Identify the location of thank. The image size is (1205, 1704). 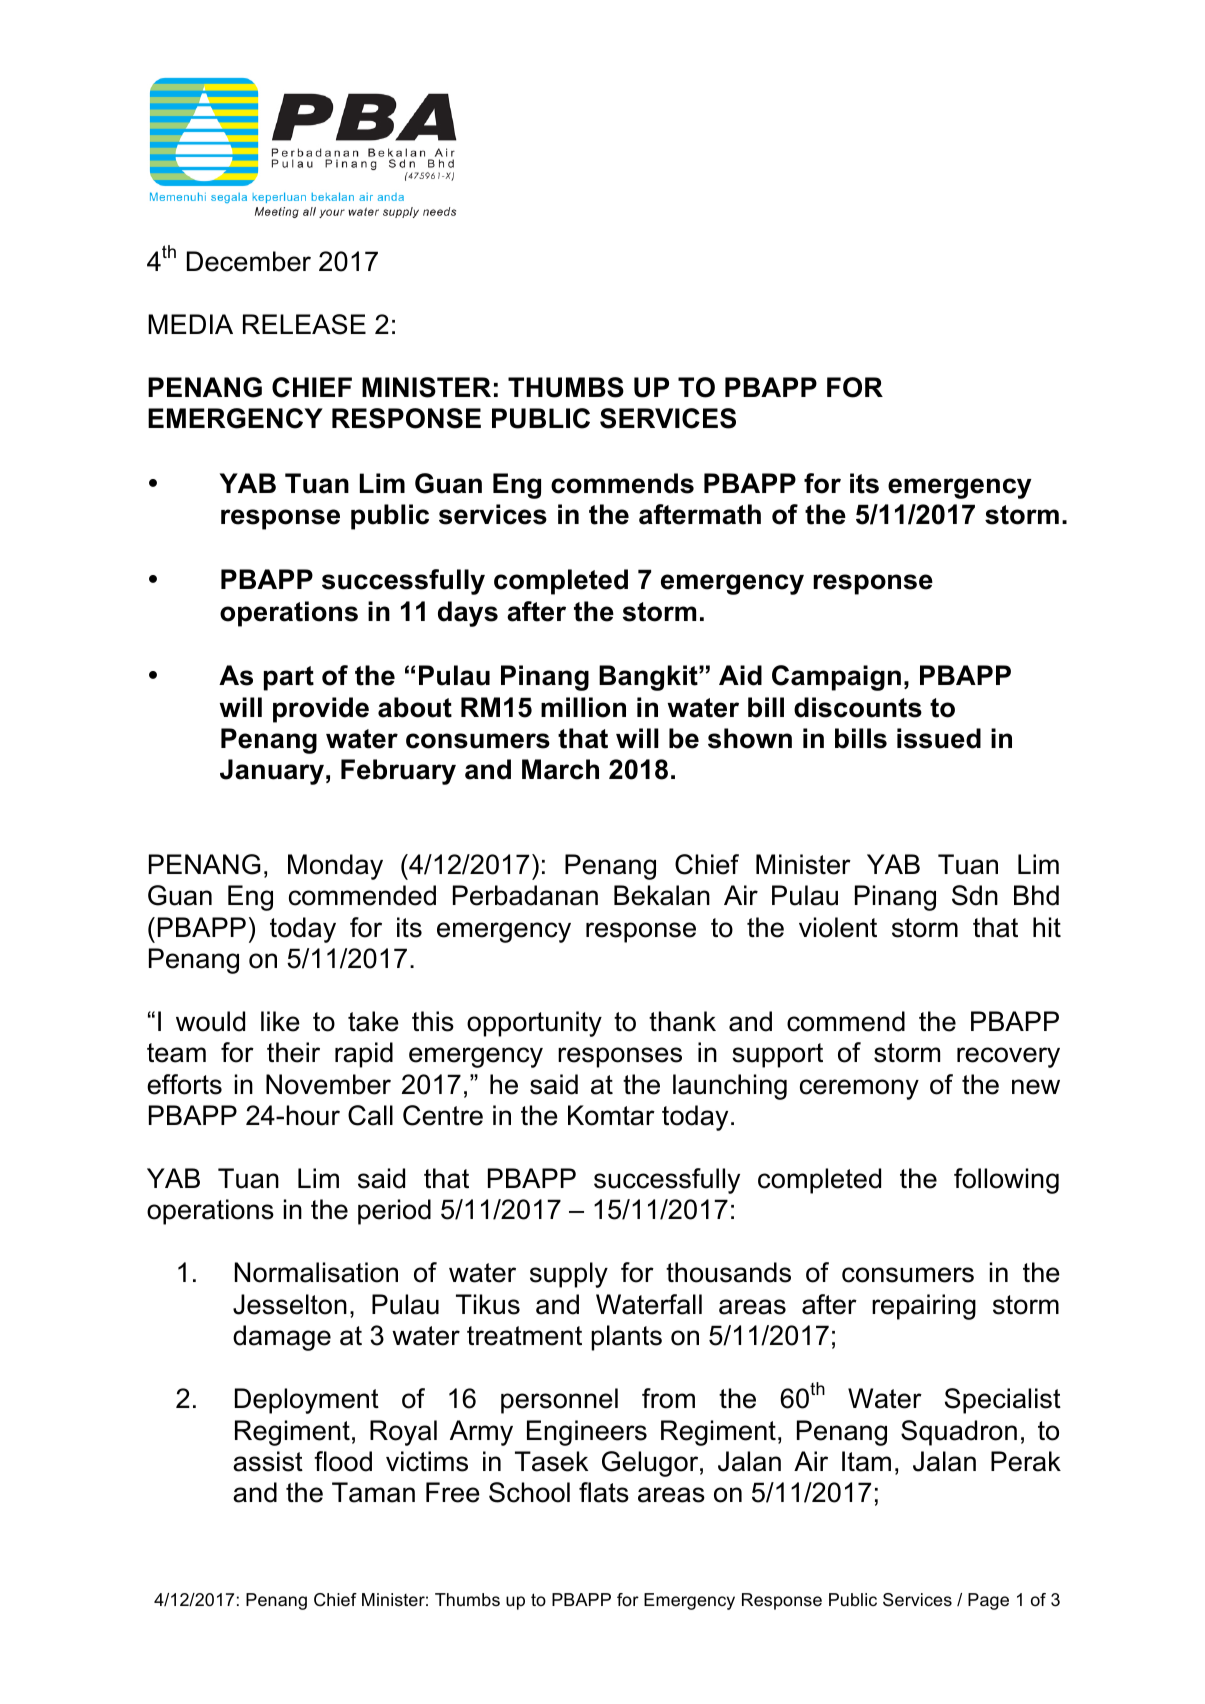
(682, 1021).
